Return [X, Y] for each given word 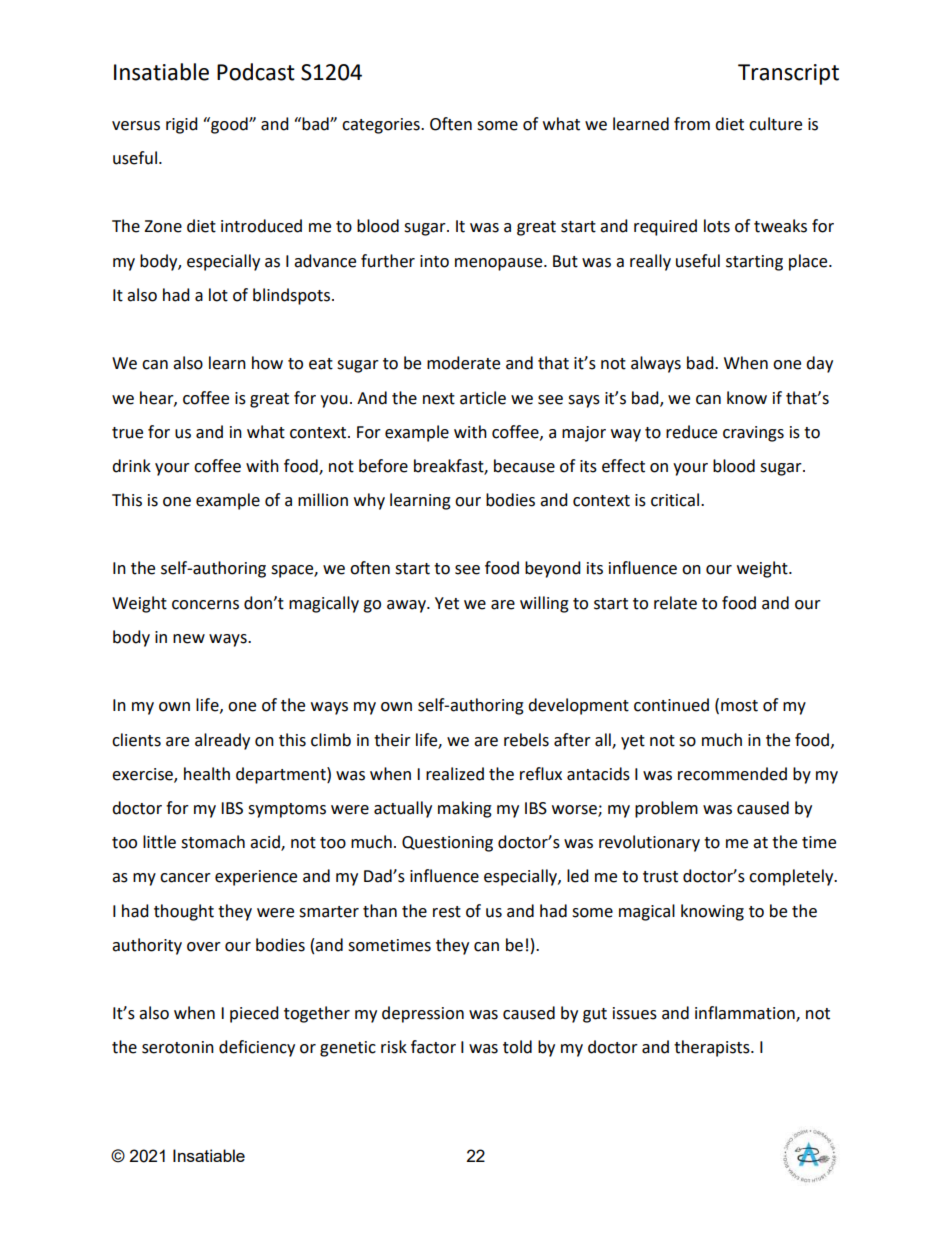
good [229, 125]
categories [382, 126]
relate [675, 603]
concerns [205, 605]
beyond [553, 569]
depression [423, 1014]
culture [775, 124]
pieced [254, 1014]
